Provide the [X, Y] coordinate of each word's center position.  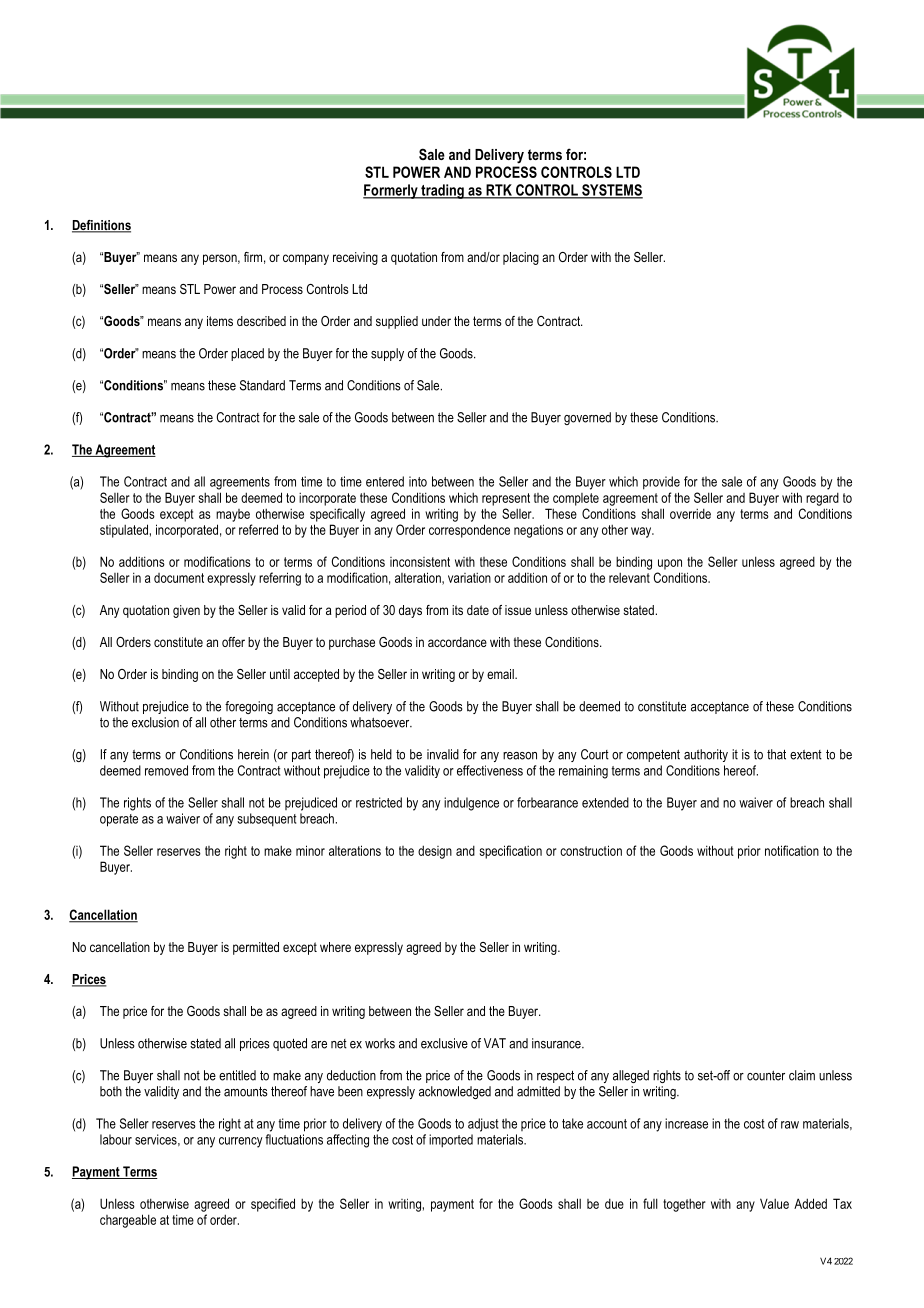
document [179, 578]
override [690, 513]
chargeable [128, 1221]
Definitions [101, 226]
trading [442, 191]
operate [119, 820]
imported [451, 1141]
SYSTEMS [611, 191]
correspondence [469, 531]
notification [792, 850]
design [435, 852]
